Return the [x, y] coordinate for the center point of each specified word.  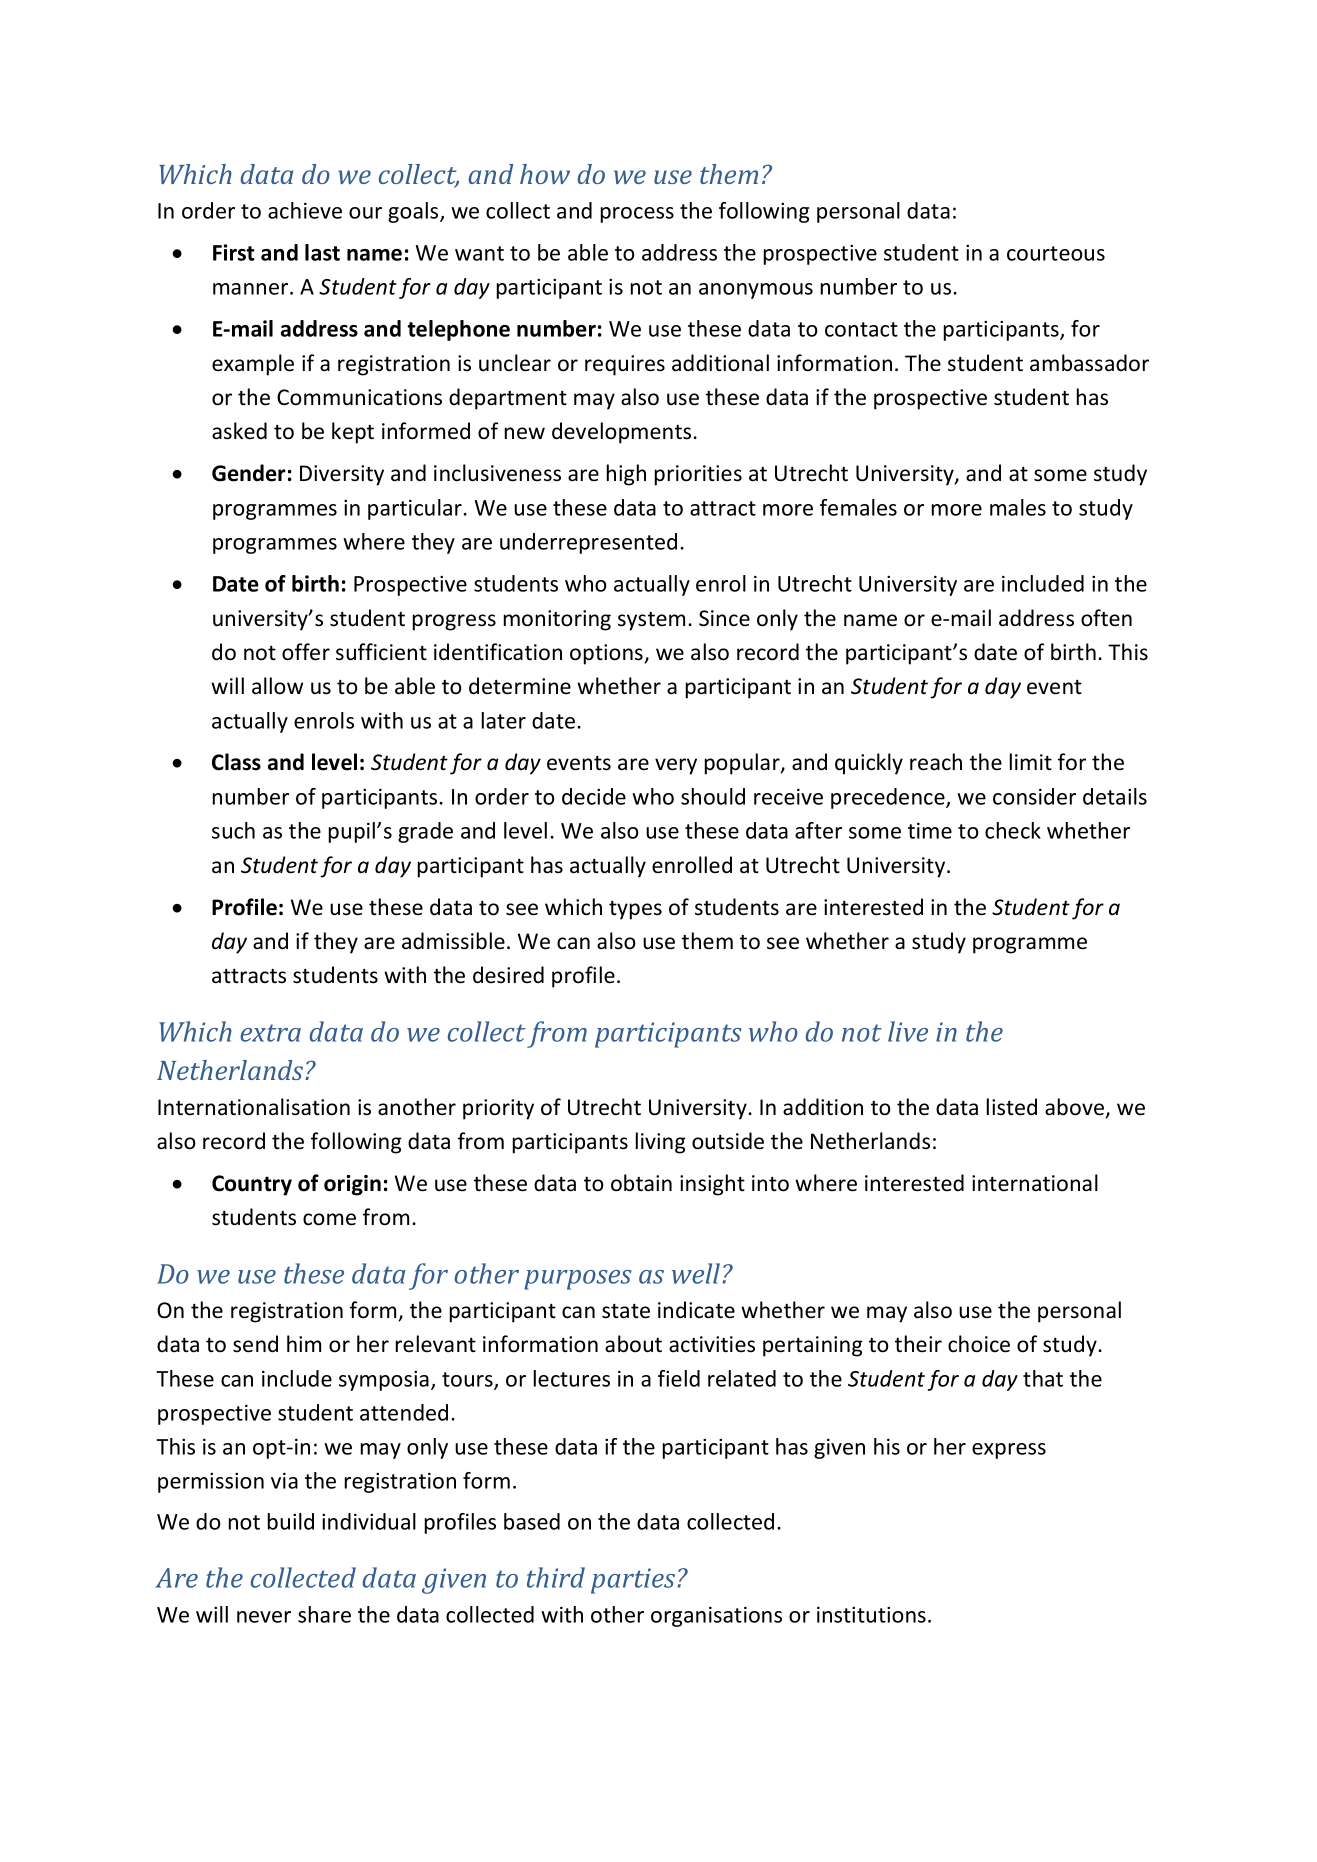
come [329, 1219]
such [233, 830]
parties [633, 1581]
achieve [305, 210]
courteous [1056, 253]
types [635, 910]
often [1106, 618]
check [1013, 830]
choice [979, 1344]
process [637, 215]
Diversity [342, 475]
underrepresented [588, 543]
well [696, 1273]
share [324, 1614]
